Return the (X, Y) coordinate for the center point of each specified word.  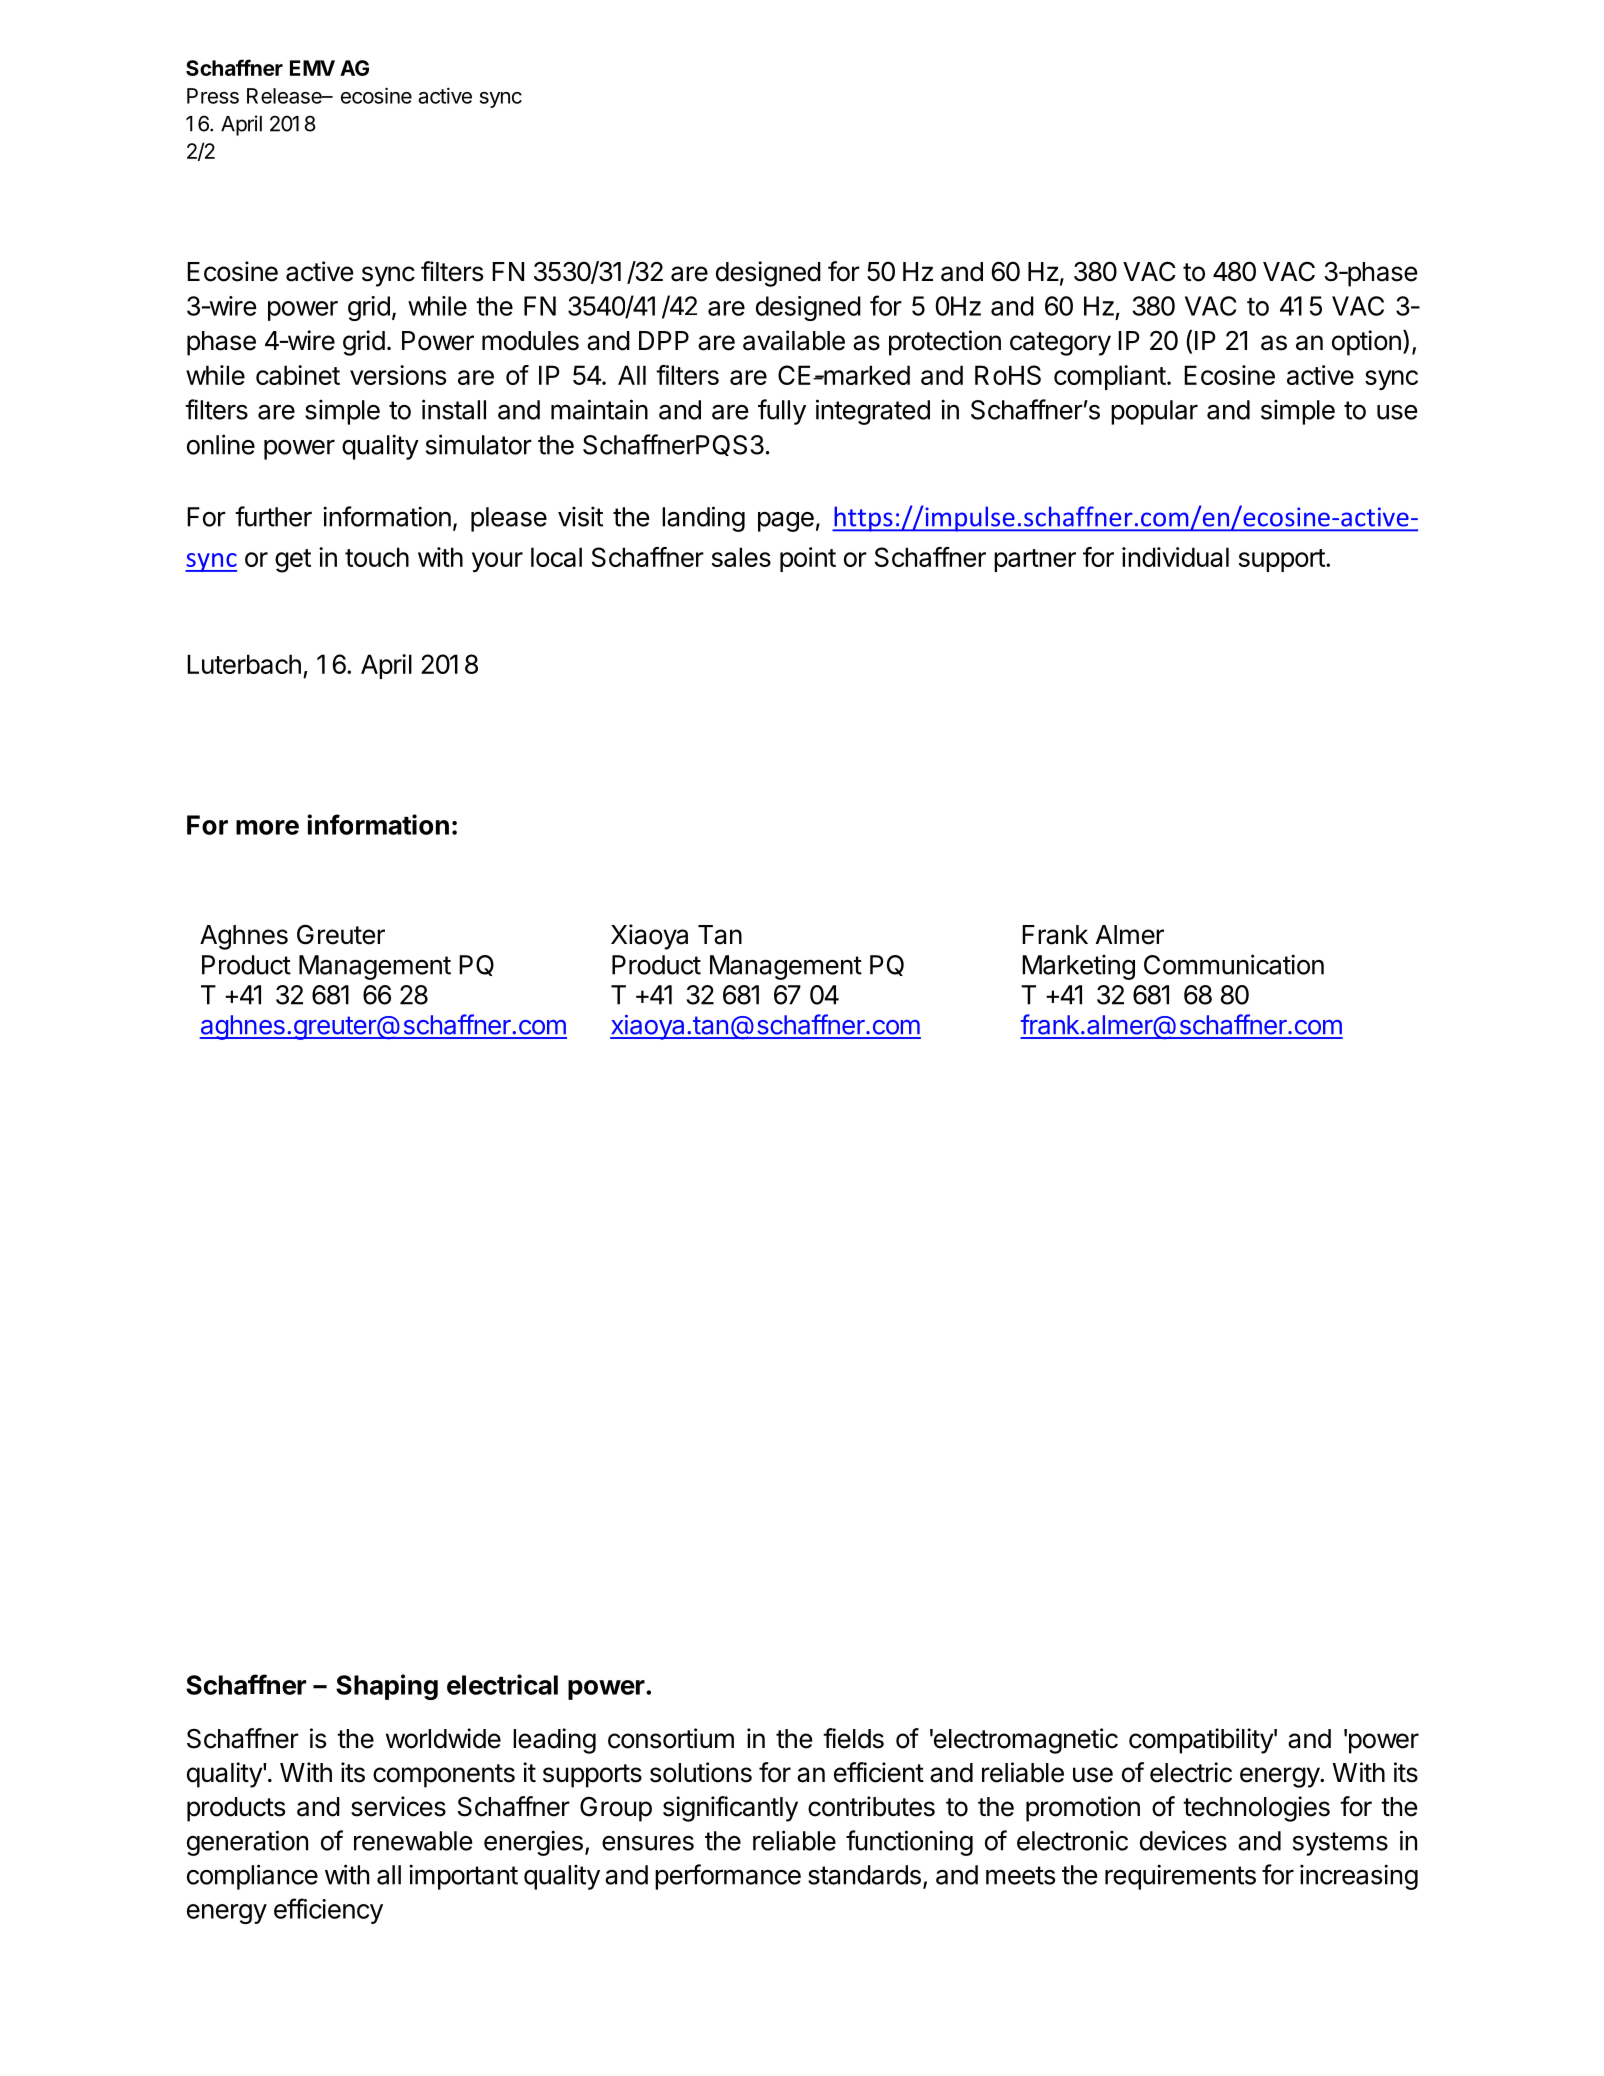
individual (1175, 557)
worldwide (443, 1738)
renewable (413, 1841)
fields (853, 1738)
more (267, 827)
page (786, 522)
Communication (1234, 964)
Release (285, 96)
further (273, 516)
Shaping (387, 1687)
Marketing (1078, 967)
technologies (1256, 1809)
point (808, 559)
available (794, 340)
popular (1154, 412)
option (1366, 343)
